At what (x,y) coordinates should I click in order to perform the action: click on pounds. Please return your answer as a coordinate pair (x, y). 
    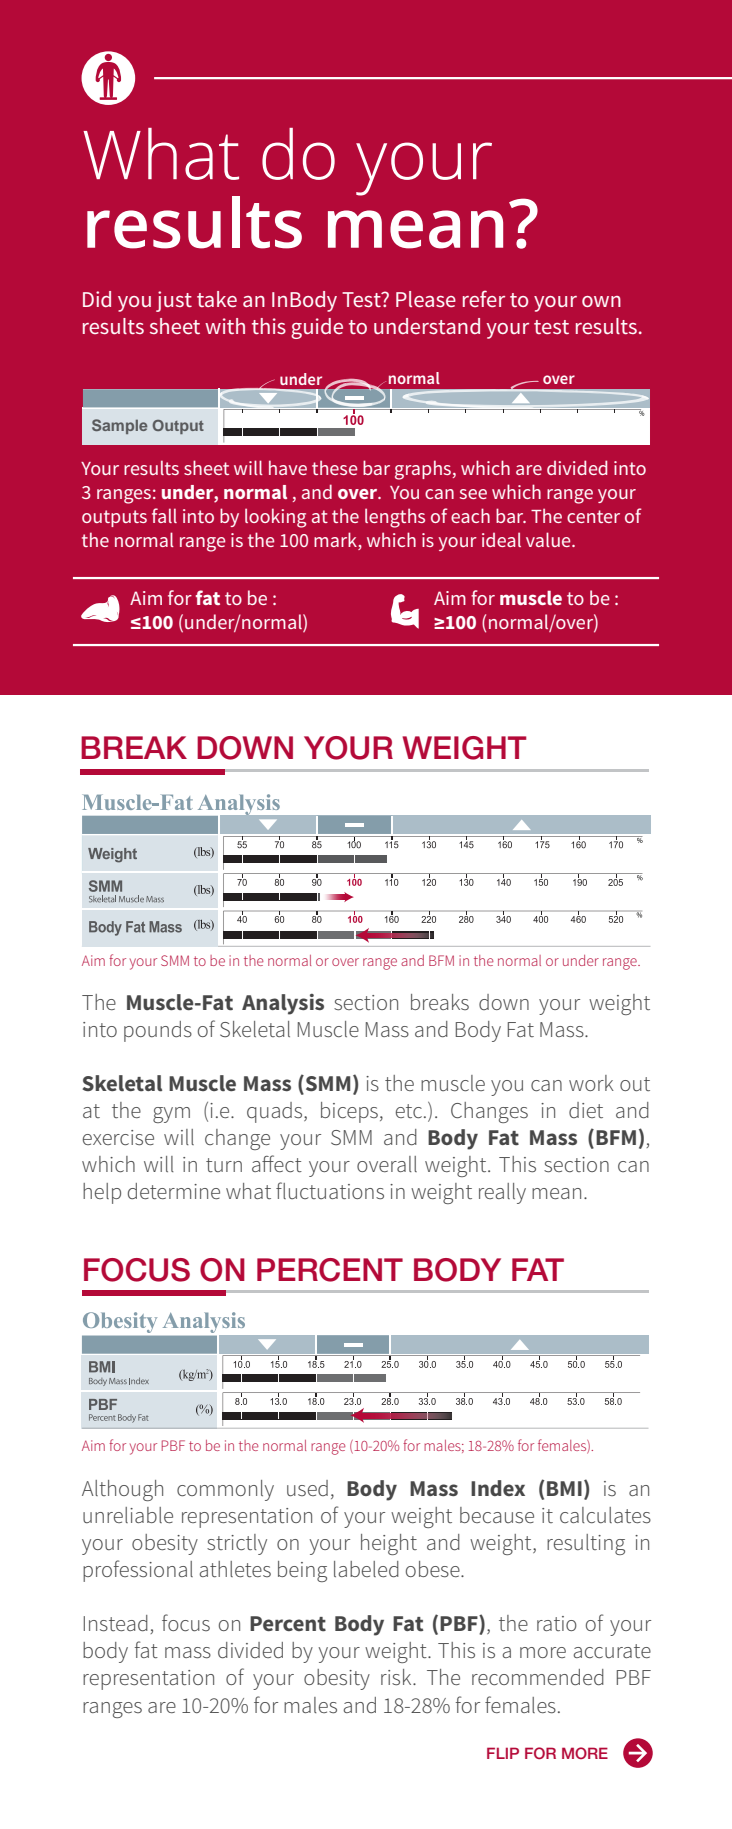
    Looking at the image, I should click on (158, 1031).
